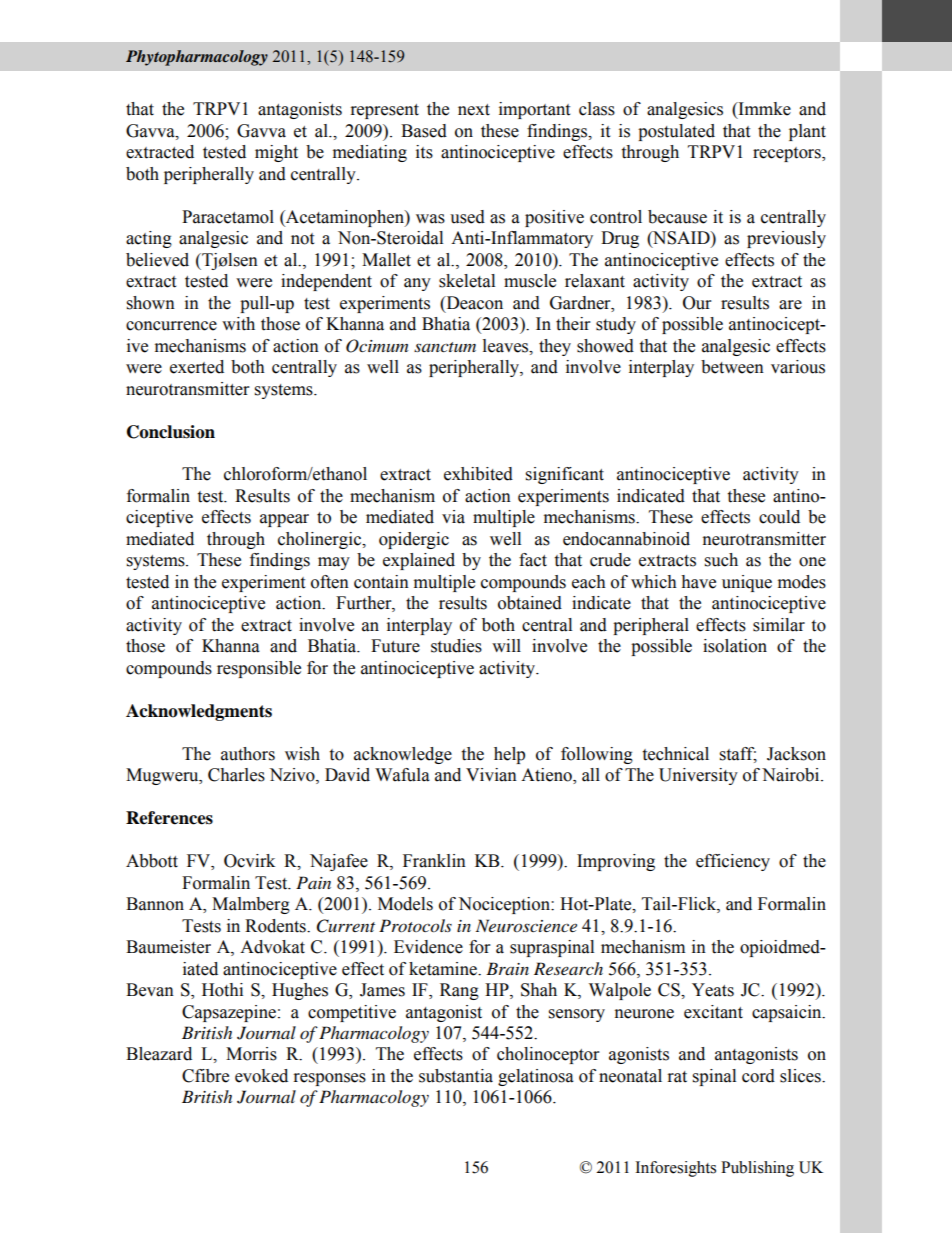 This document has height=1233, width=952. I want to click on staff, so click(738, 754).
